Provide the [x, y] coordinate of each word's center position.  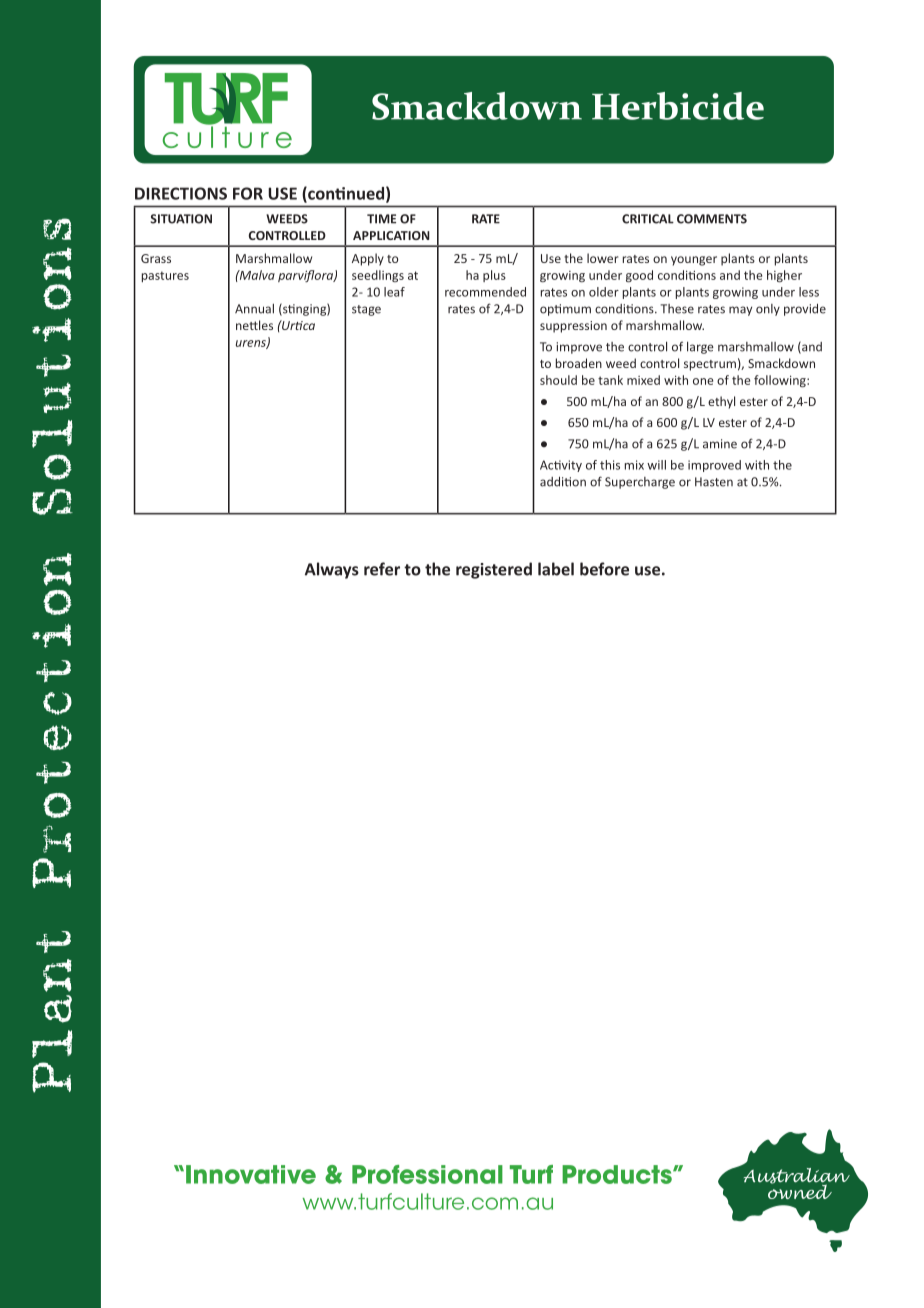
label [556, 569]
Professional [427, 1174]
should [558, 380]
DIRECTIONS [181, 193]
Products [618, 1174]
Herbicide [678, 106]
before [604, 569]
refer [382, 569]
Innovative [251, 1174]
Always [332, 570]
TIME [381, 219]
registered [494, 570]
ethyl [721, 402]
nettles [254, 325]
